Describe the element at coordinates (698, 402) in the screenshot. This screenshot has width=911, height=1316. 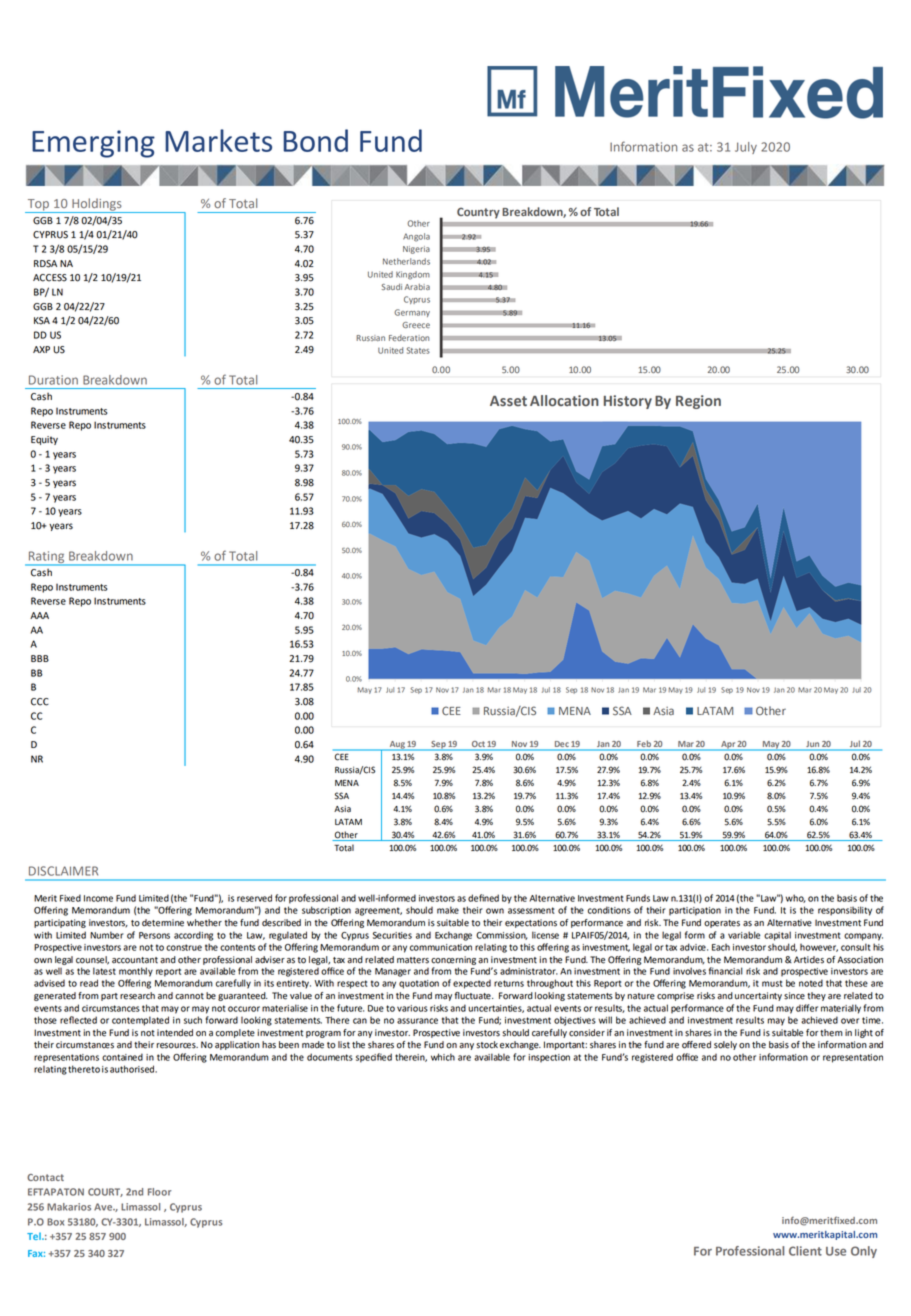
I see `Region` at that location.
